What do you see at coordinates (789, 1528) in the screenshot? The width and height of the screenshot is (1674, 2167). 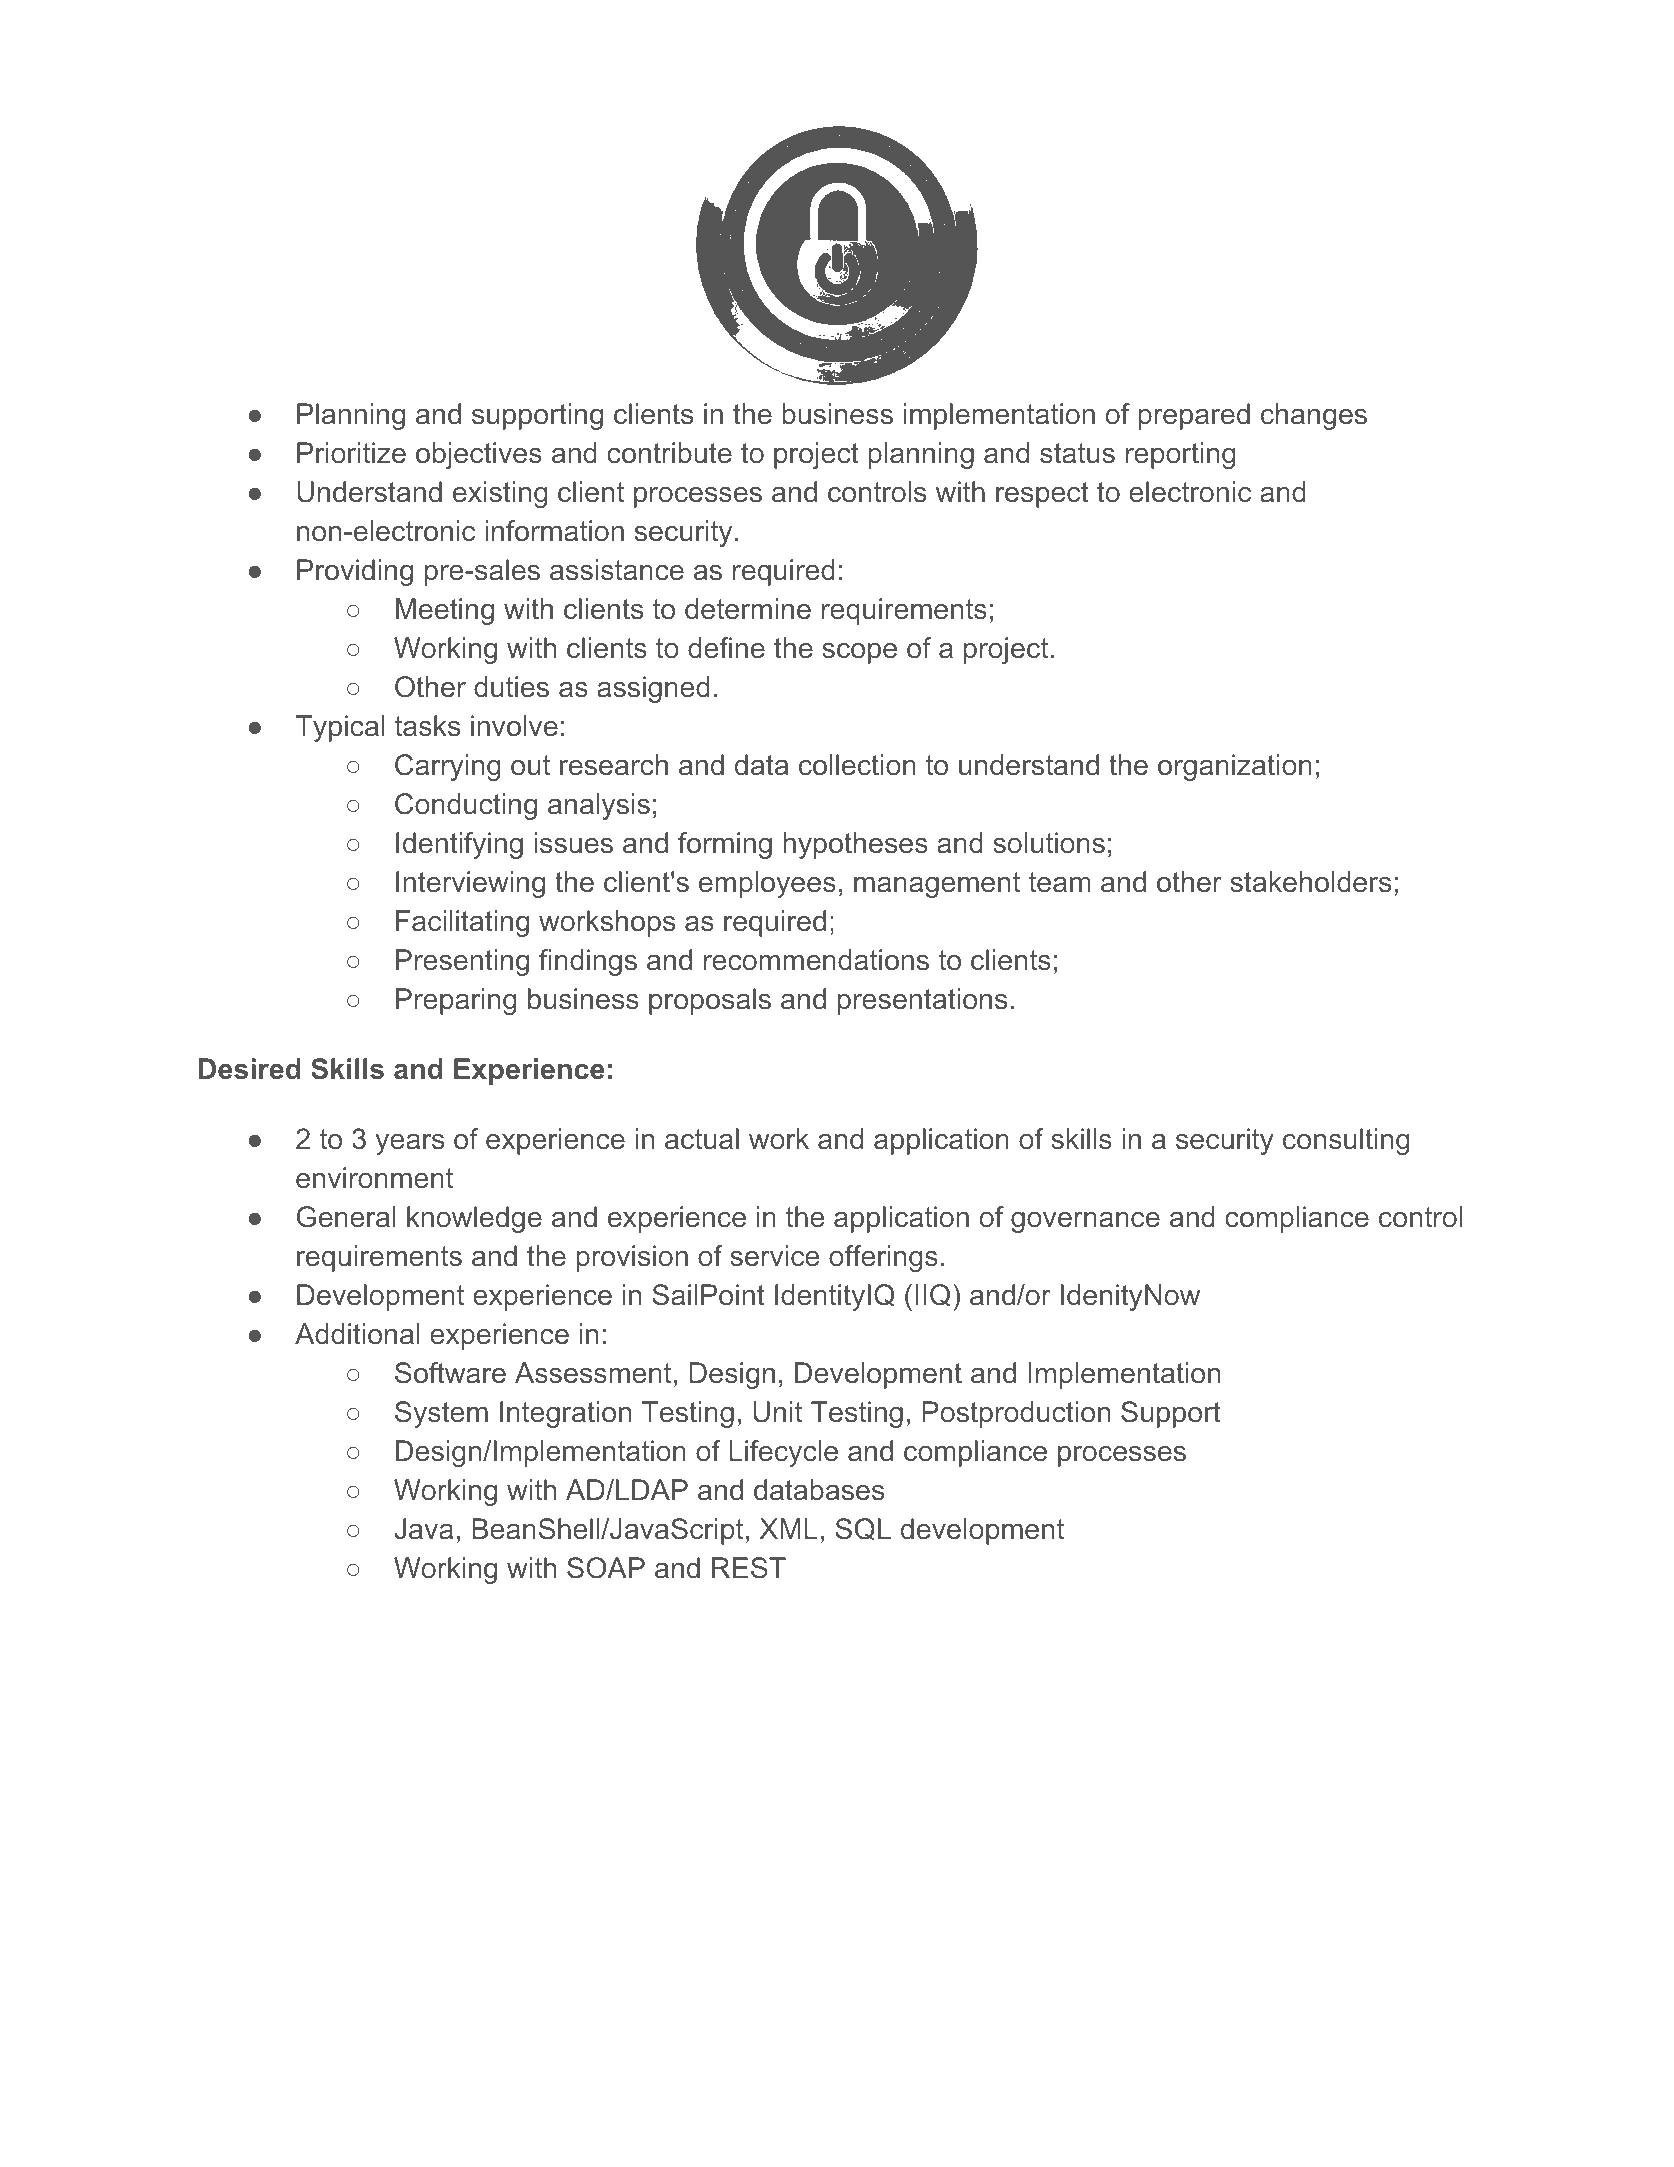 I see `XML` at bounding box center [789, 1528].
